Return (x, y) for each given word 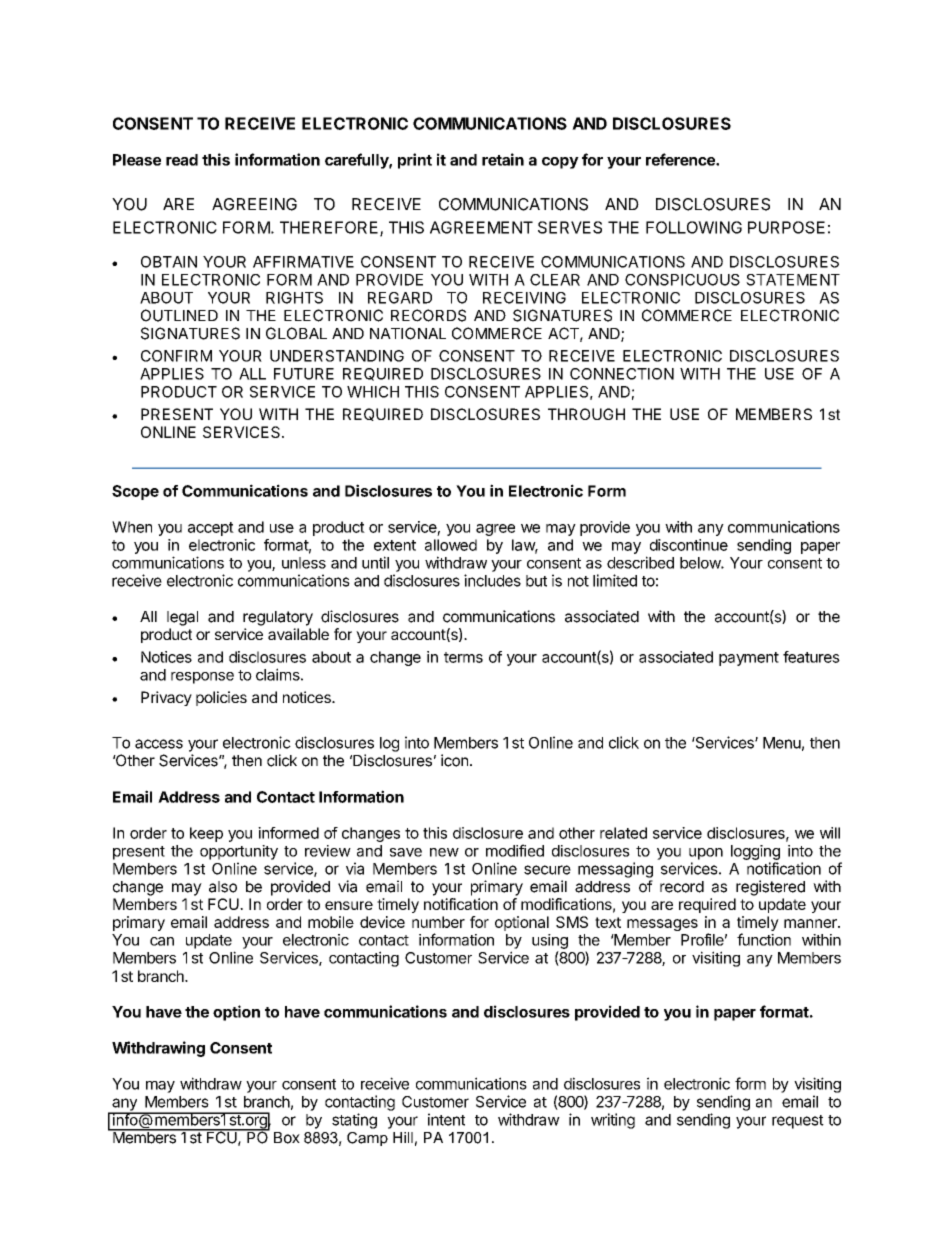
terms (463, 657)
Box (287, 1138)
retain (503, 159)
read (182, 160)
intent (446, 1119)
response (202, 678)
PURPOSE (786, 227)
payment (749, 659)
